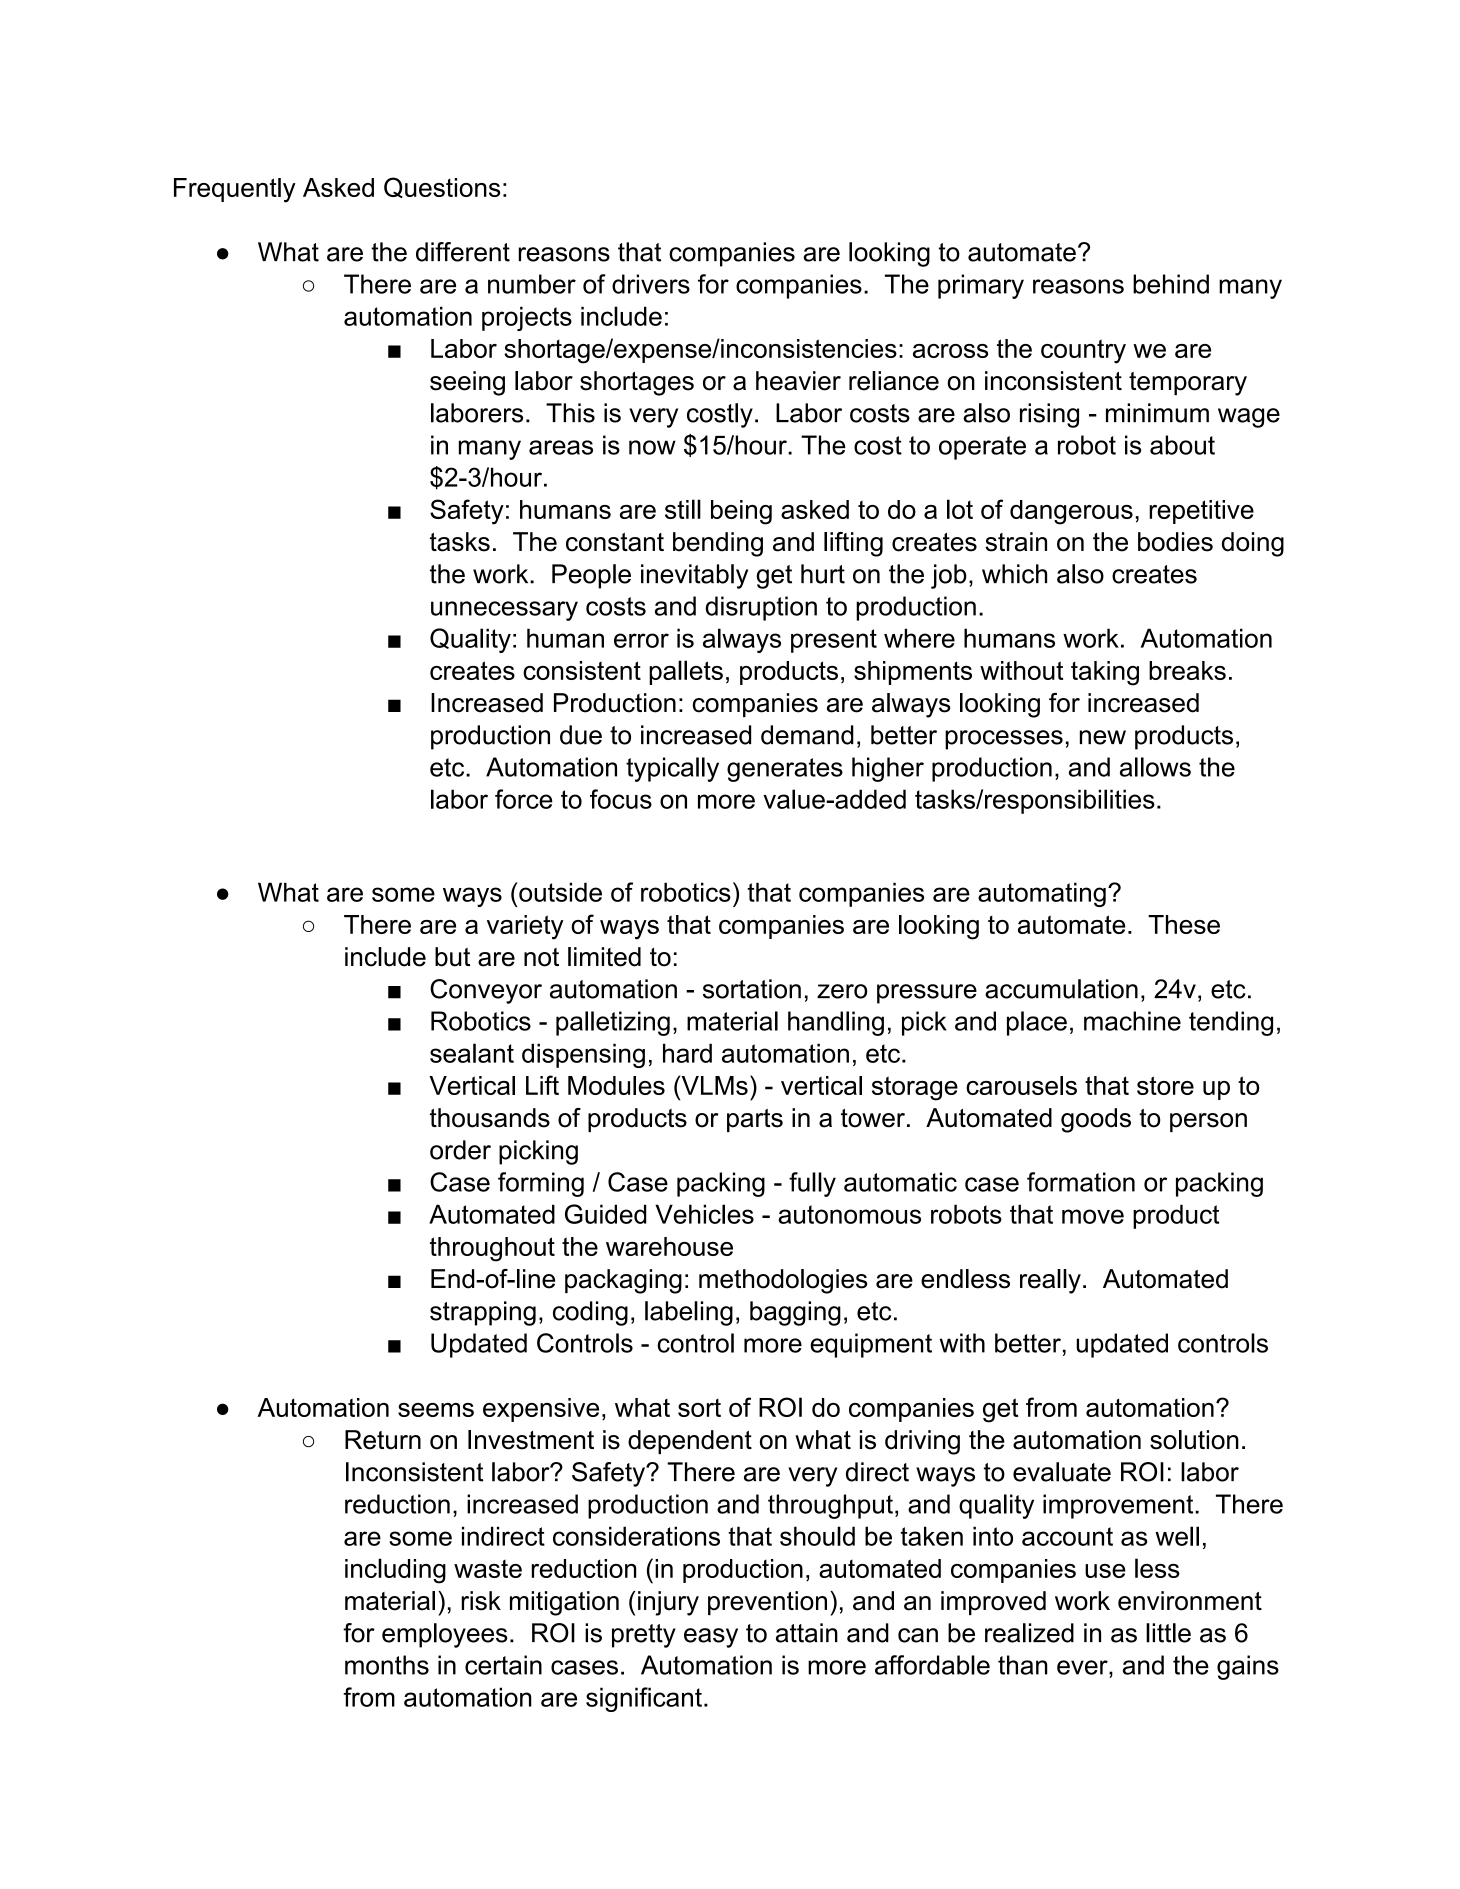 The image size is (1460, 1889). Describe the element at coordinates (1184, 924) in the image. I see `These` at that location.
